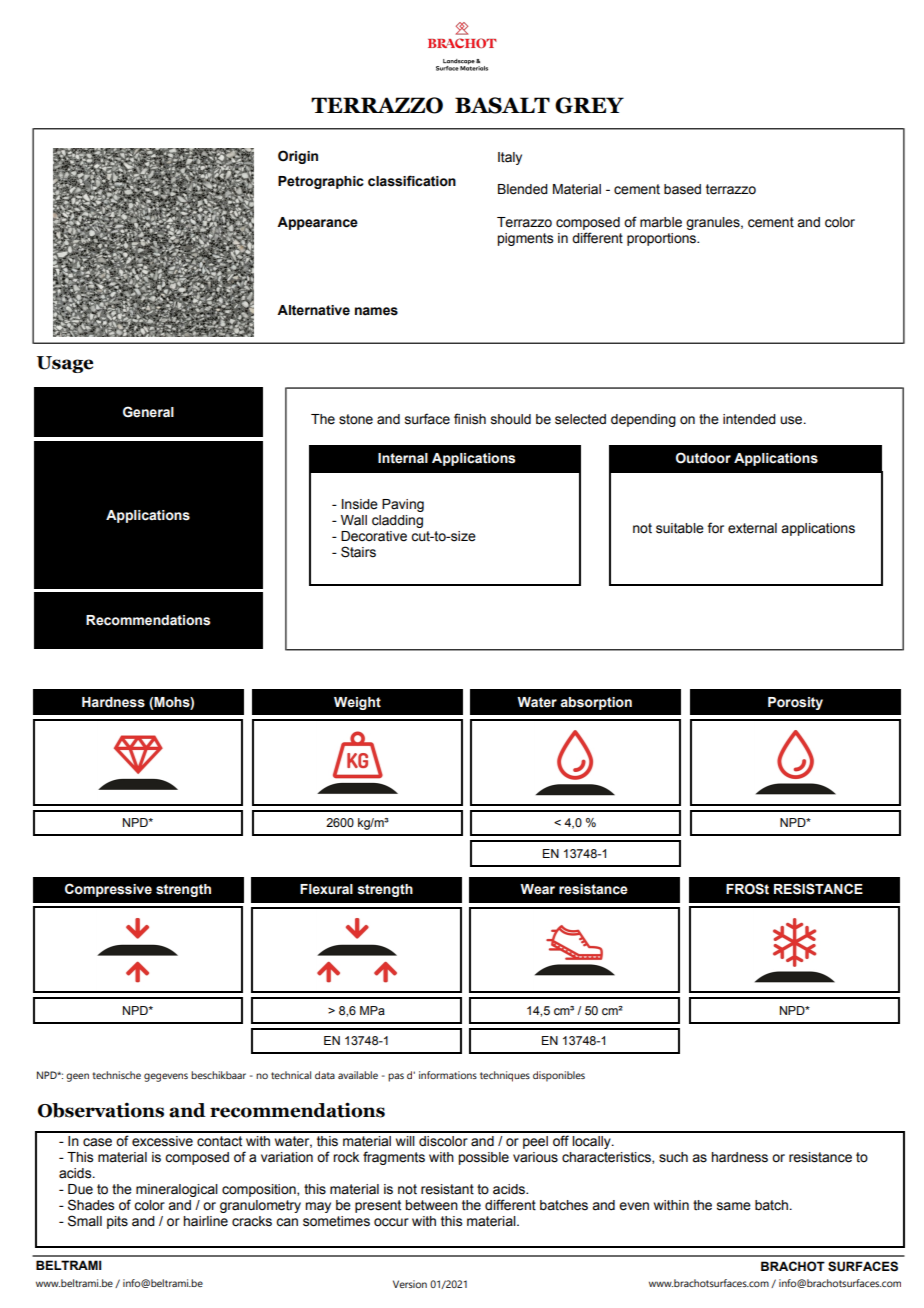 This screenshot has width=924, height=1308. What do you see at coordinates (682, 189) in the screenshot?
I see `based` at bounding box center [682, 189].
